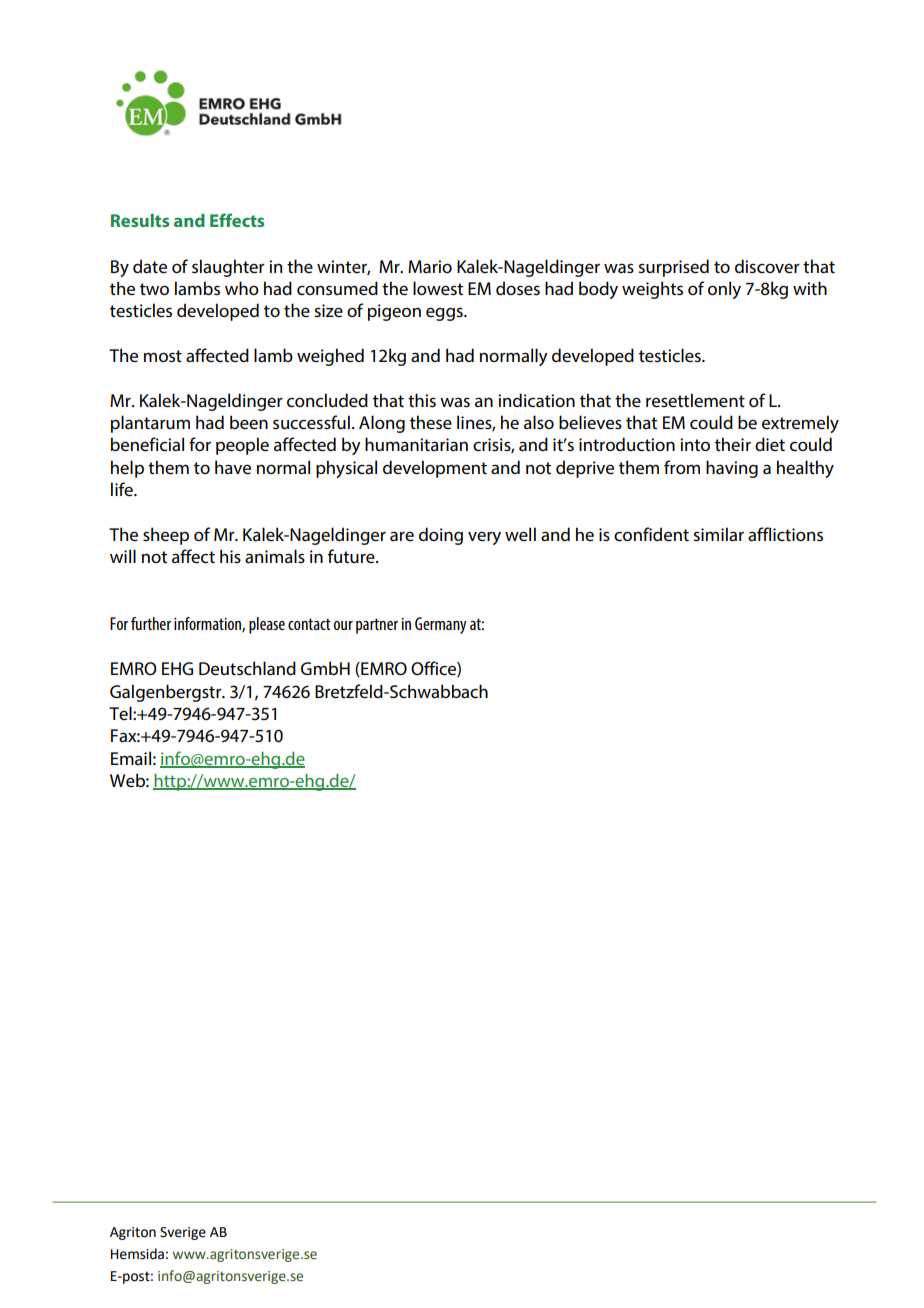  What do you see at coordinates (422, 400) in the page?
I see `this` at bounding box center [422, 400].
